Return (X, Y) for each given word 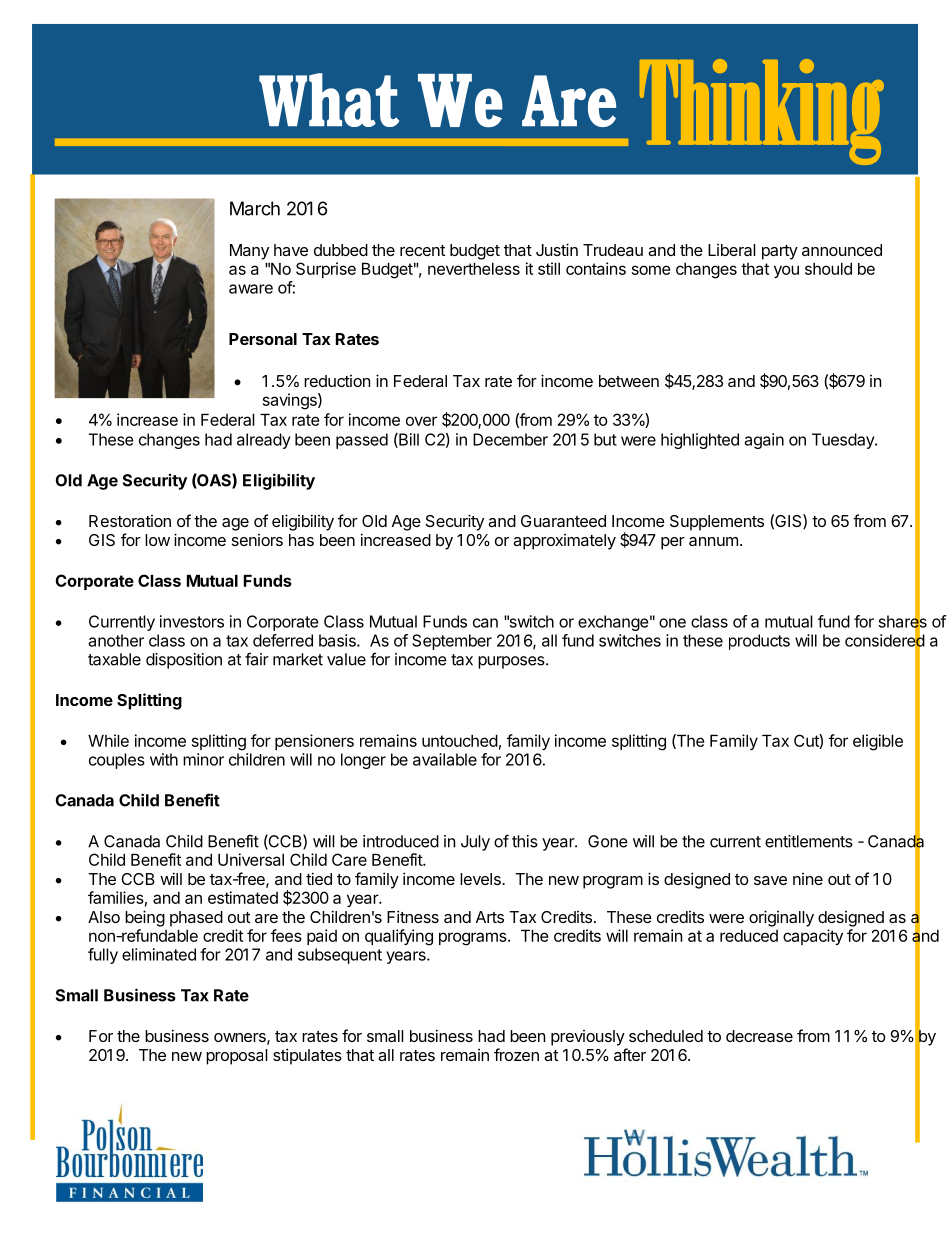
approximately (564, 542)
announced (842, 250)
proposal (237, 1057)
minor (203, 759)
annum (713, 541)
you (786, 271)
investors (192, 621)
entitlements (809, 841)
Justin (557, 249)
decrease (759, 1036)
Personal (263, 339)
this (525, 841)
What (329, 100)
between (629, 381)
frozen (516, 1054)
